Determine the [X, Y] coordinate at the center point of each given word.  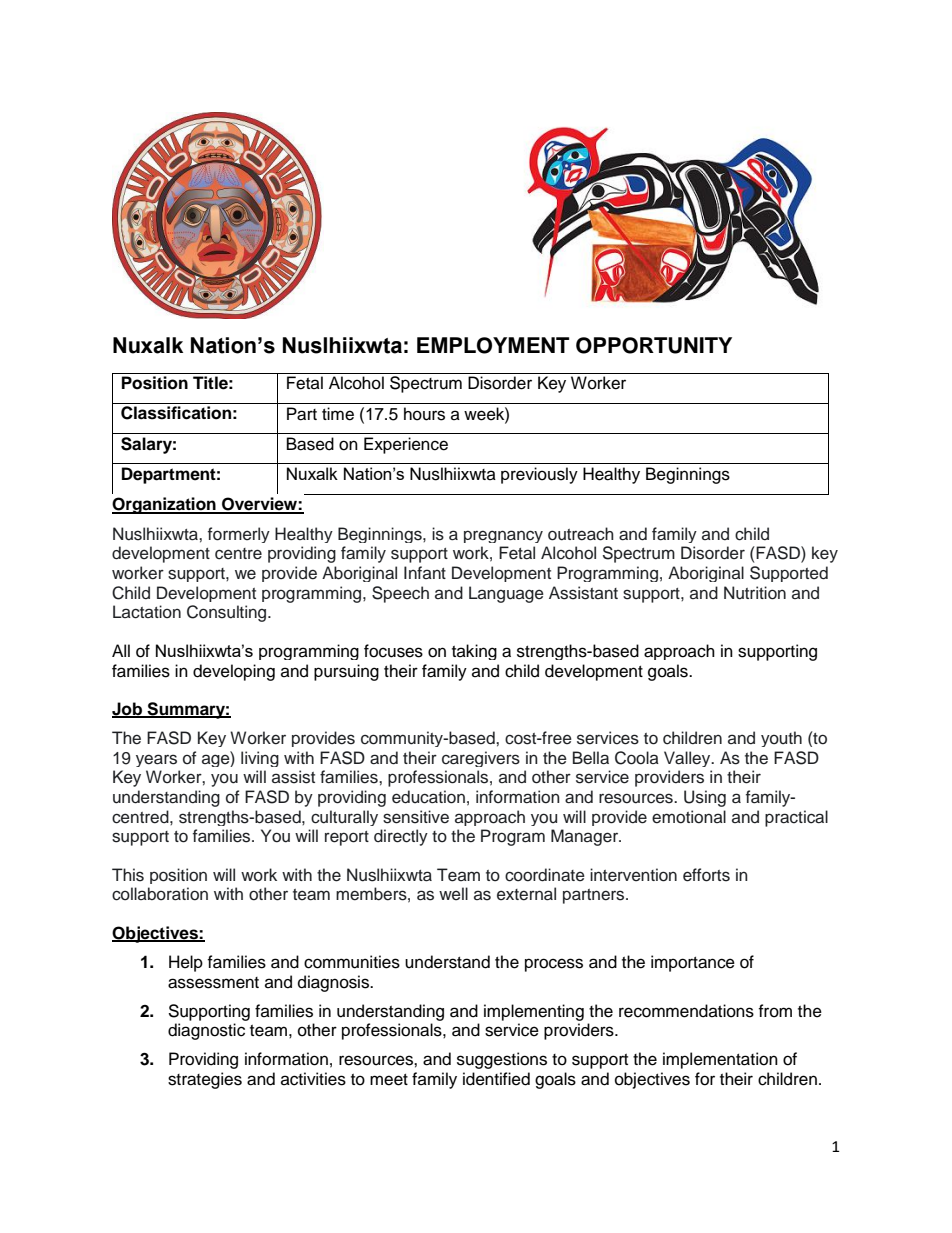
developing [234, 672]
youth [781, 739]
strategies [205, 1080]
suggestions [502, 1060]
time [338, 414]
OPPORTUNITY [654, 345]
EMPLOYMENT [493, 345]
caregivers [481, 759]
